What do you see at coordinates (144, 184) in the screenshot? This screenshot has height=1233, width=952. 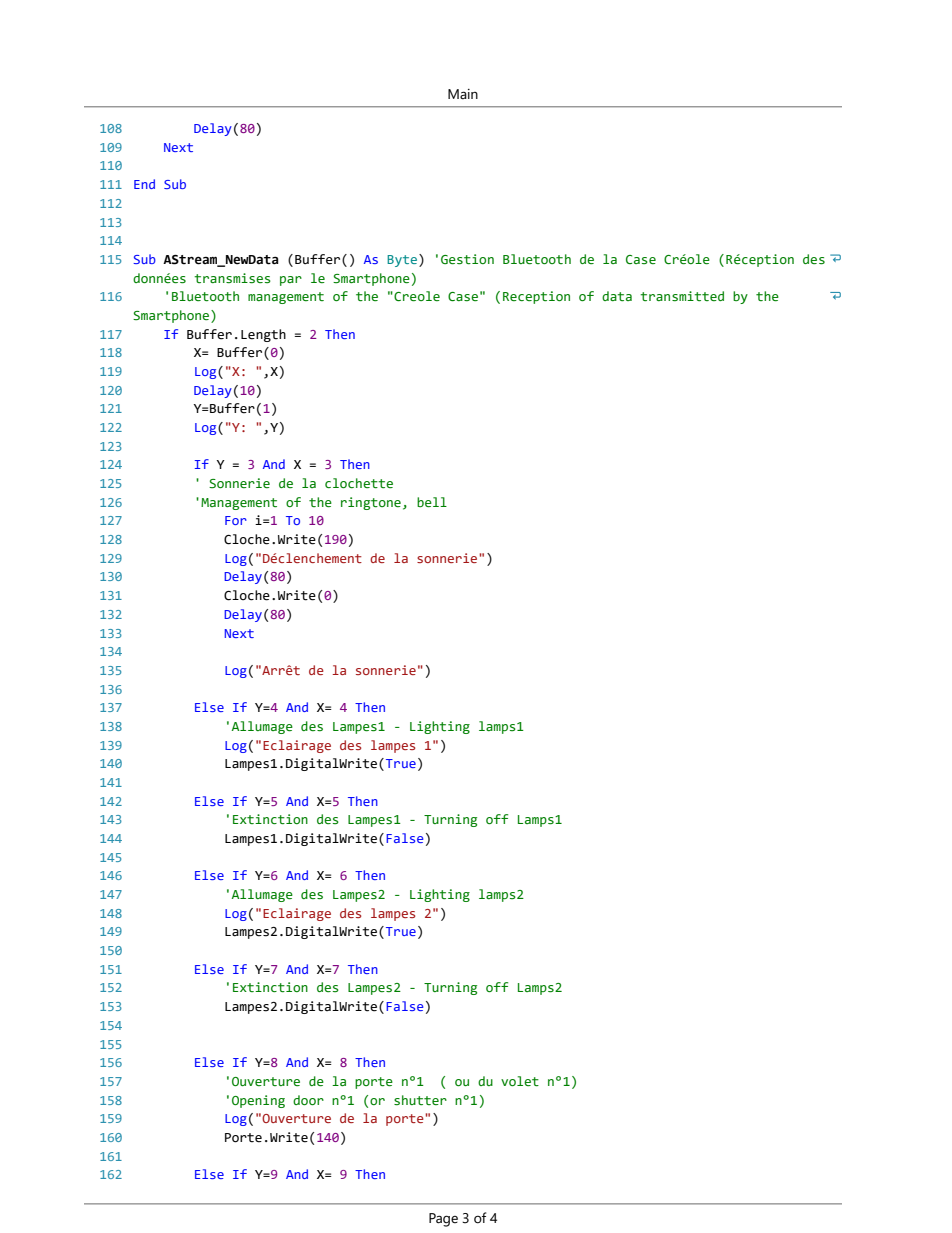 I see `End` at bounding box center [144, 184].
